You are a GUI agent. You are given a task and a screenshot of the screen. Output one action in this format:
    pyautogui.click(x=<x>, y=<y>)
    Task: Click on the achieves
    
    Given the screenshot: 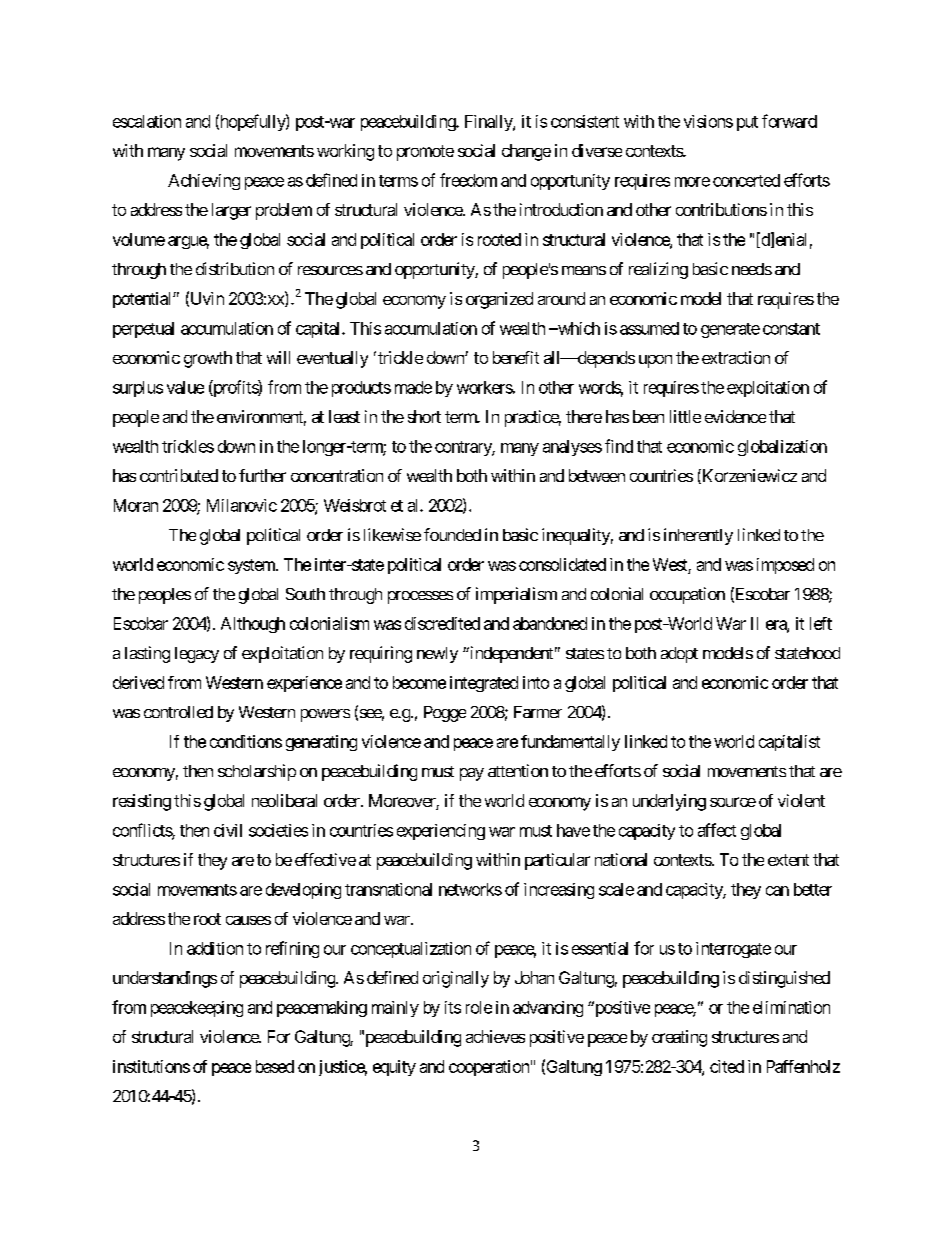 What is the action you would take?
    pyautogui.click(x=495, y=1036)
